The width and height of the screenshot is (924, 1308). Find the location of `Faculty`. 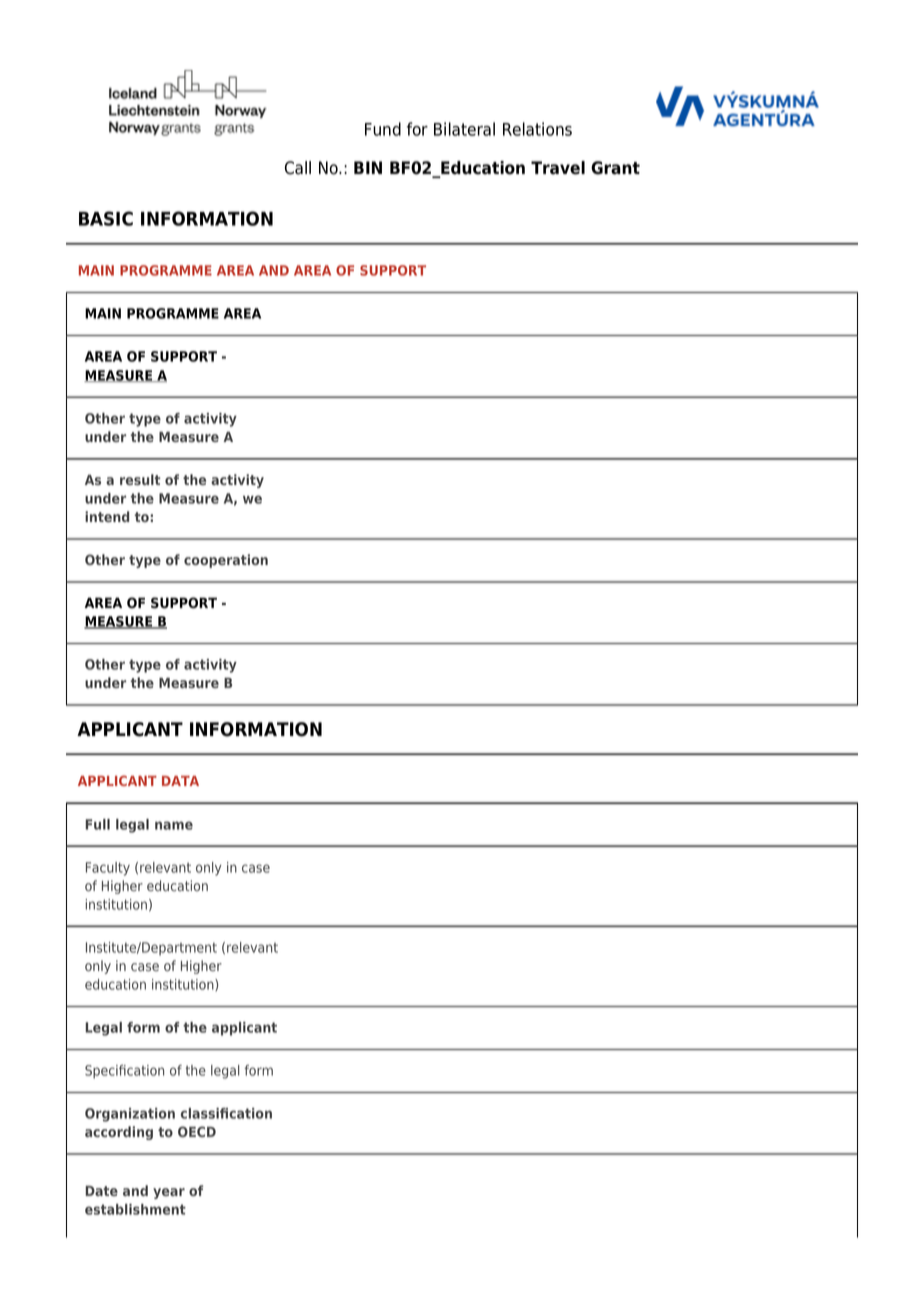

Faculty is located at coordinates (108, 869).
